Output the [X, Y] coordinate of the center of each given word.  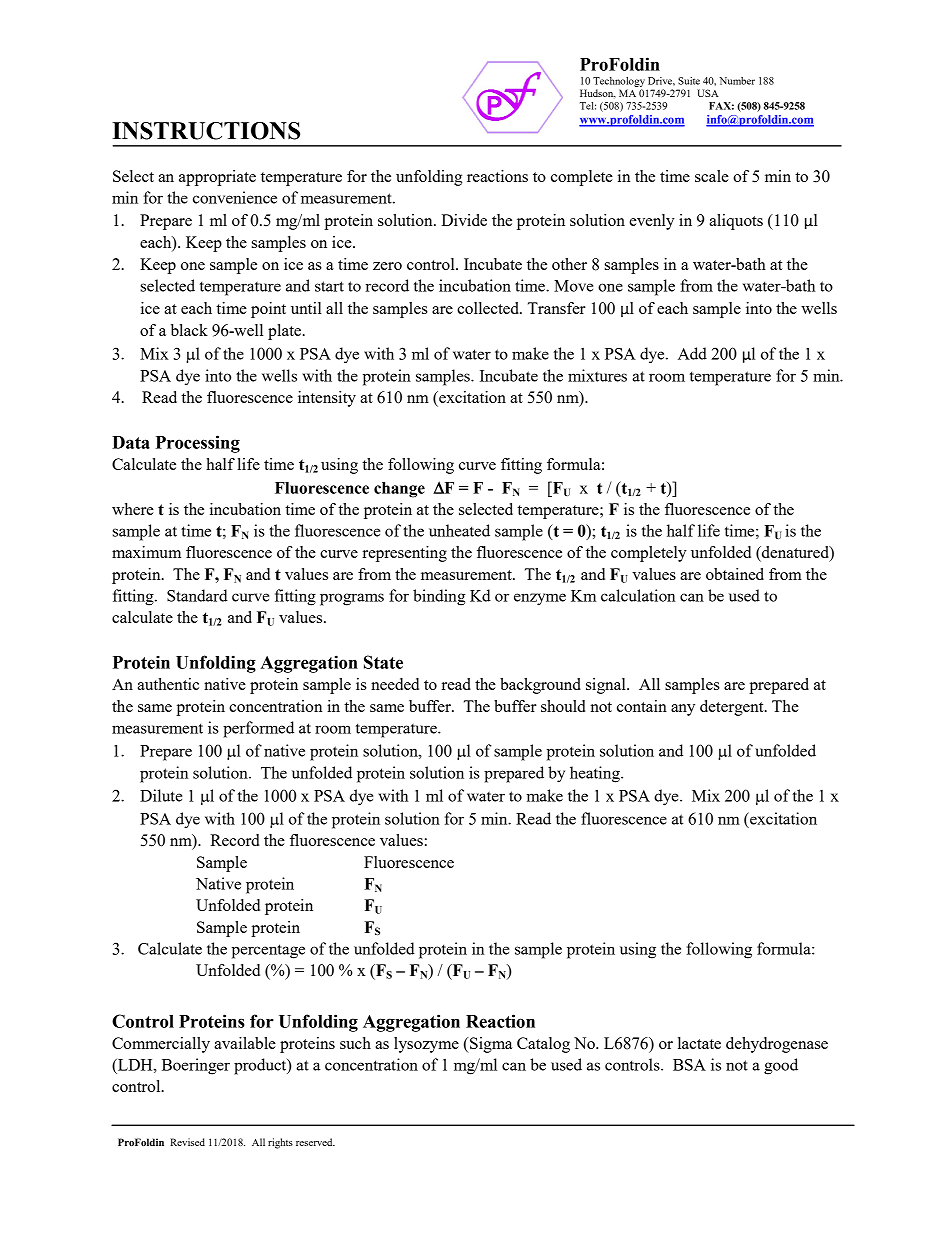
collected [489, 308]
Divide [464, 220]
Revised [187, 1142]
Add [692, 353]
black [189, 330]
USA [708, 93]
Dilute [161, 795]
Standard [197, 595]
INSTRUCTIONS [206, 131]
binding [439, 597]
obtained [735, 574]
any [683, 710]
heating [596, 774]
